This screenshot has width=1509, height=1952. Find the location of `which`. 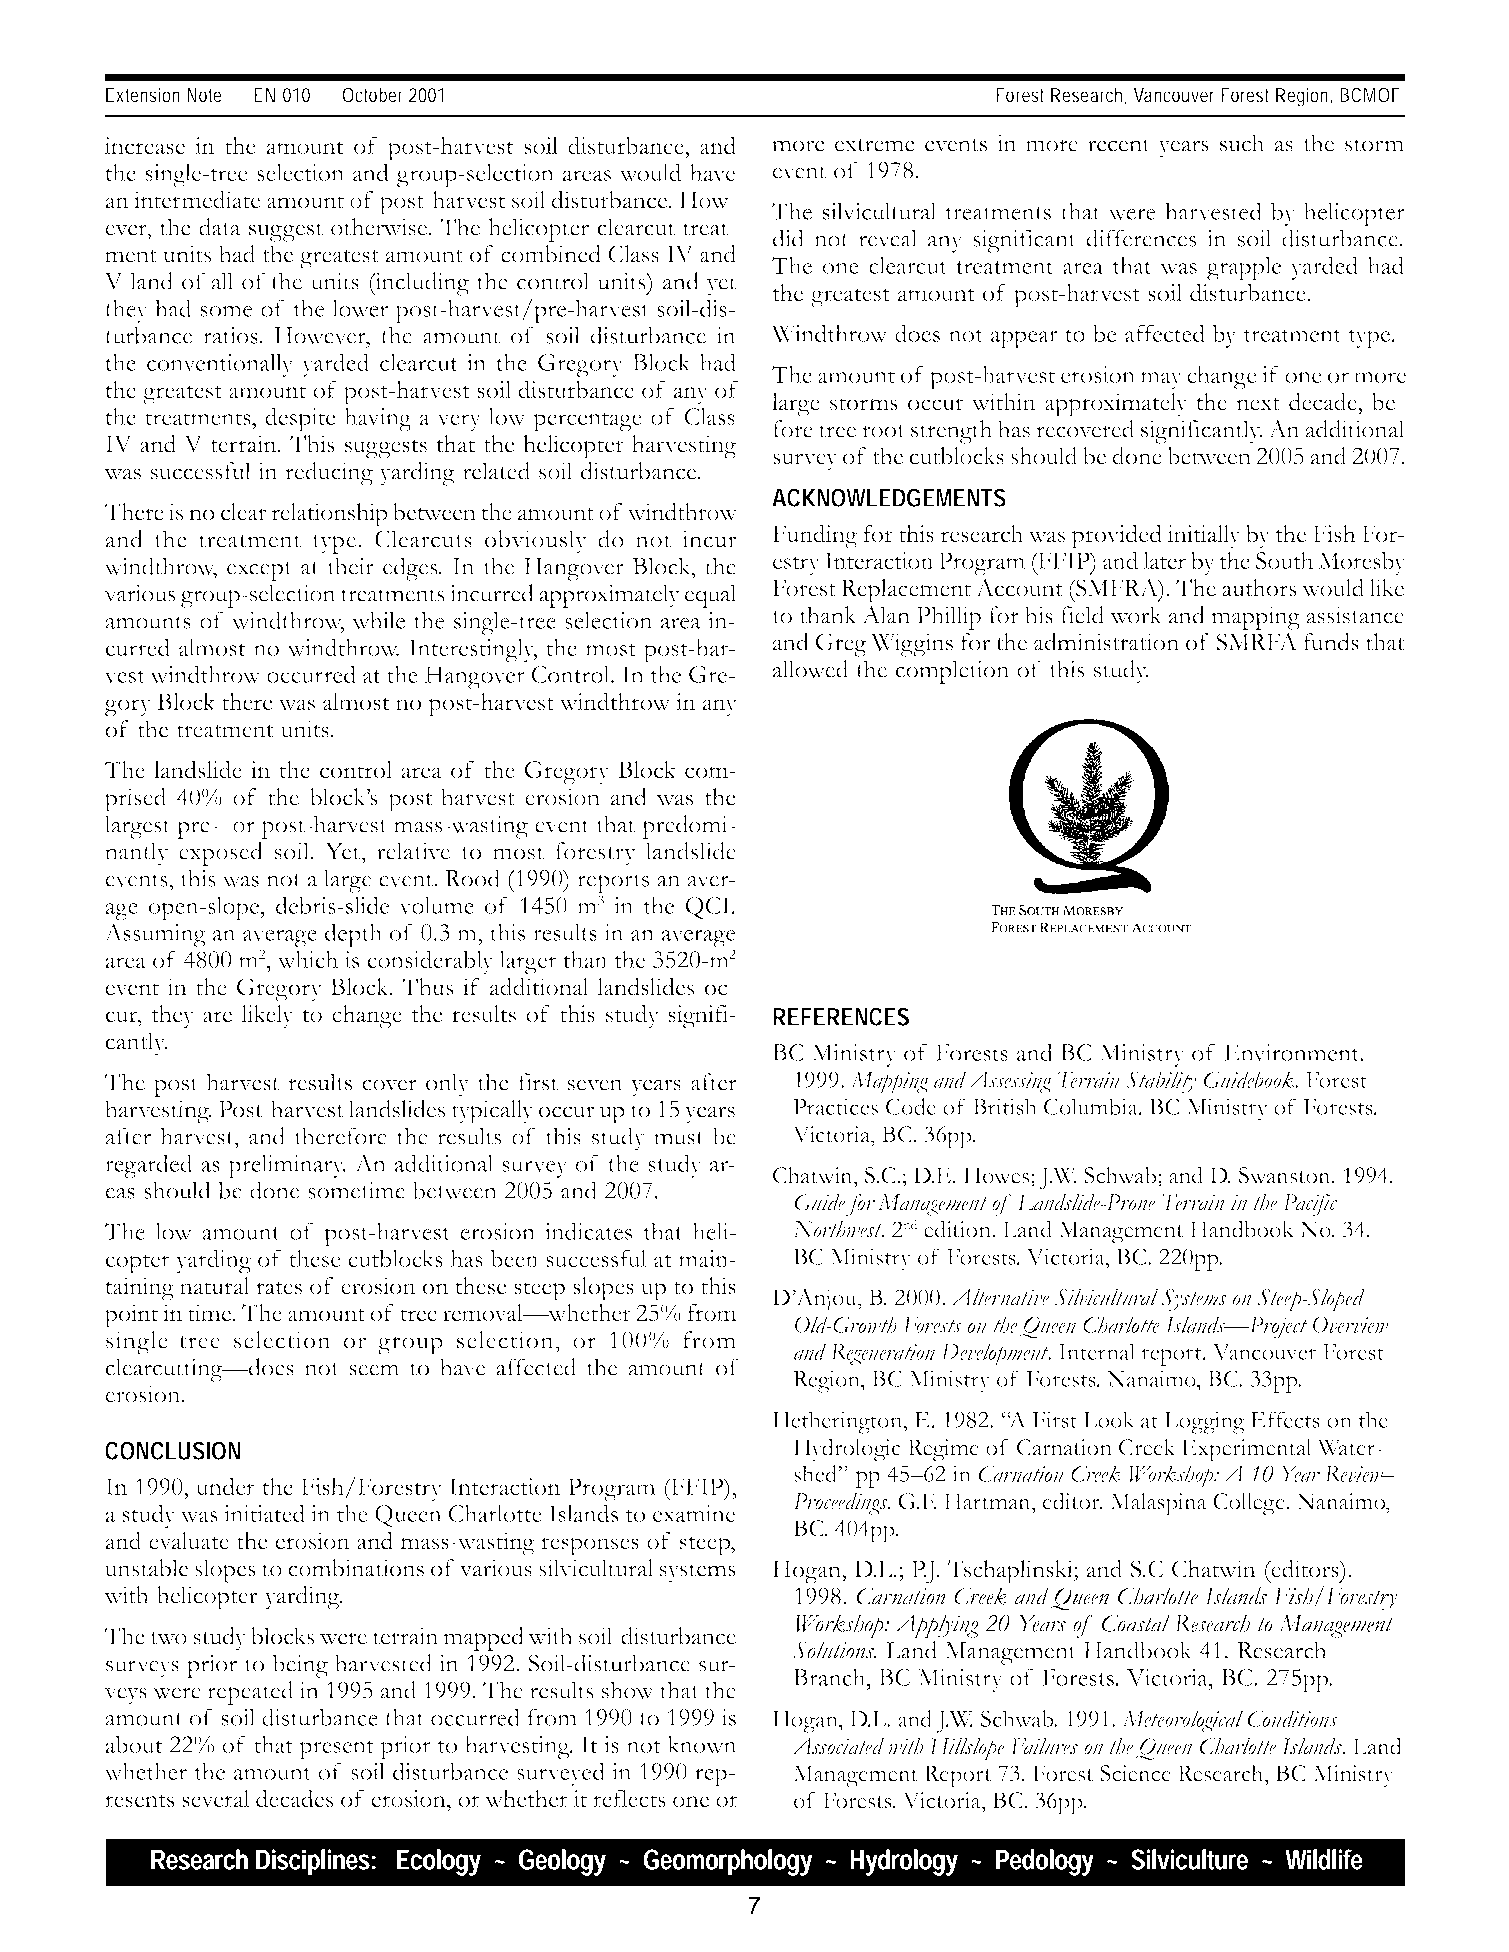

which is located at coordinates (308, 960).
